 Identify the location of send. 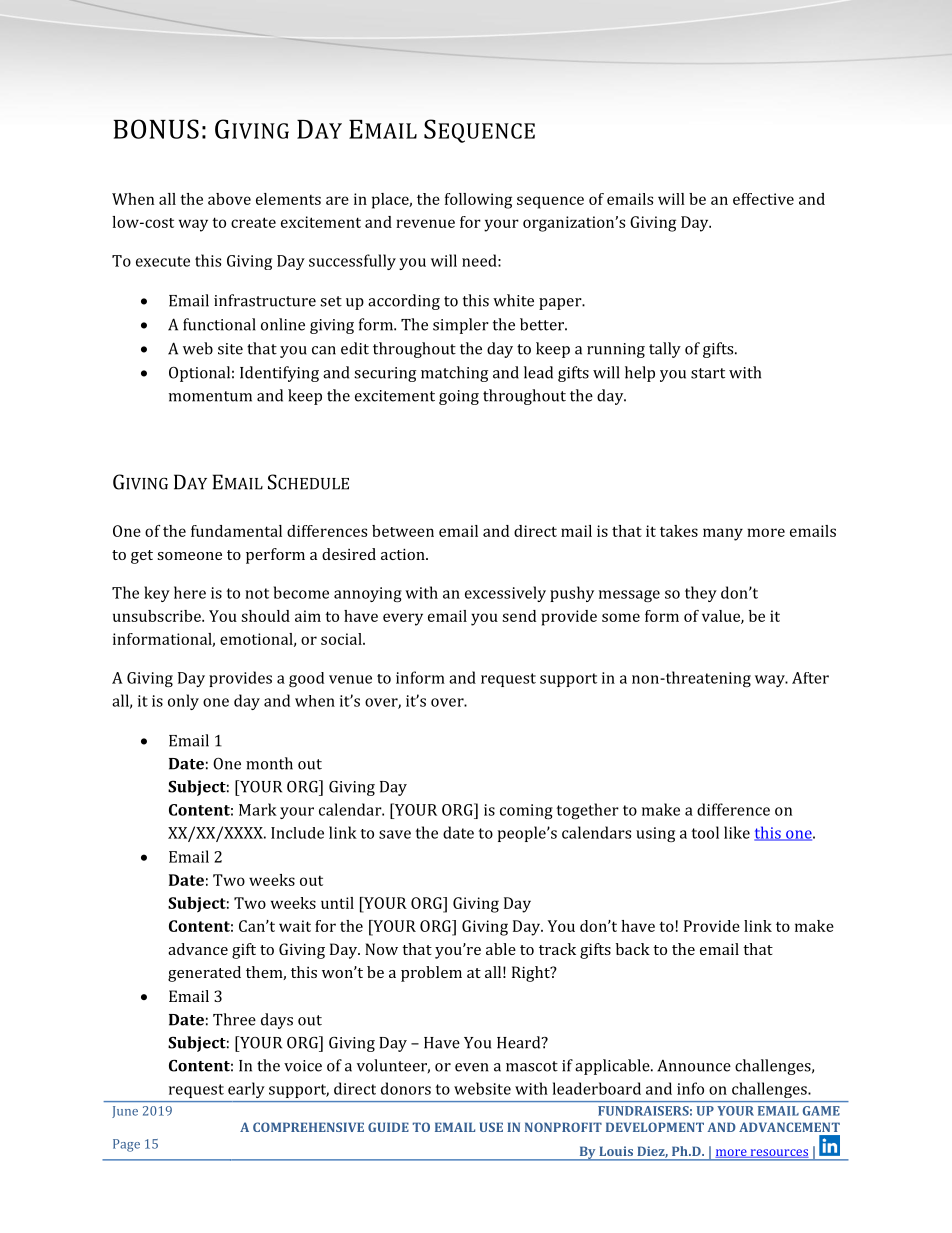
(519, 616).
